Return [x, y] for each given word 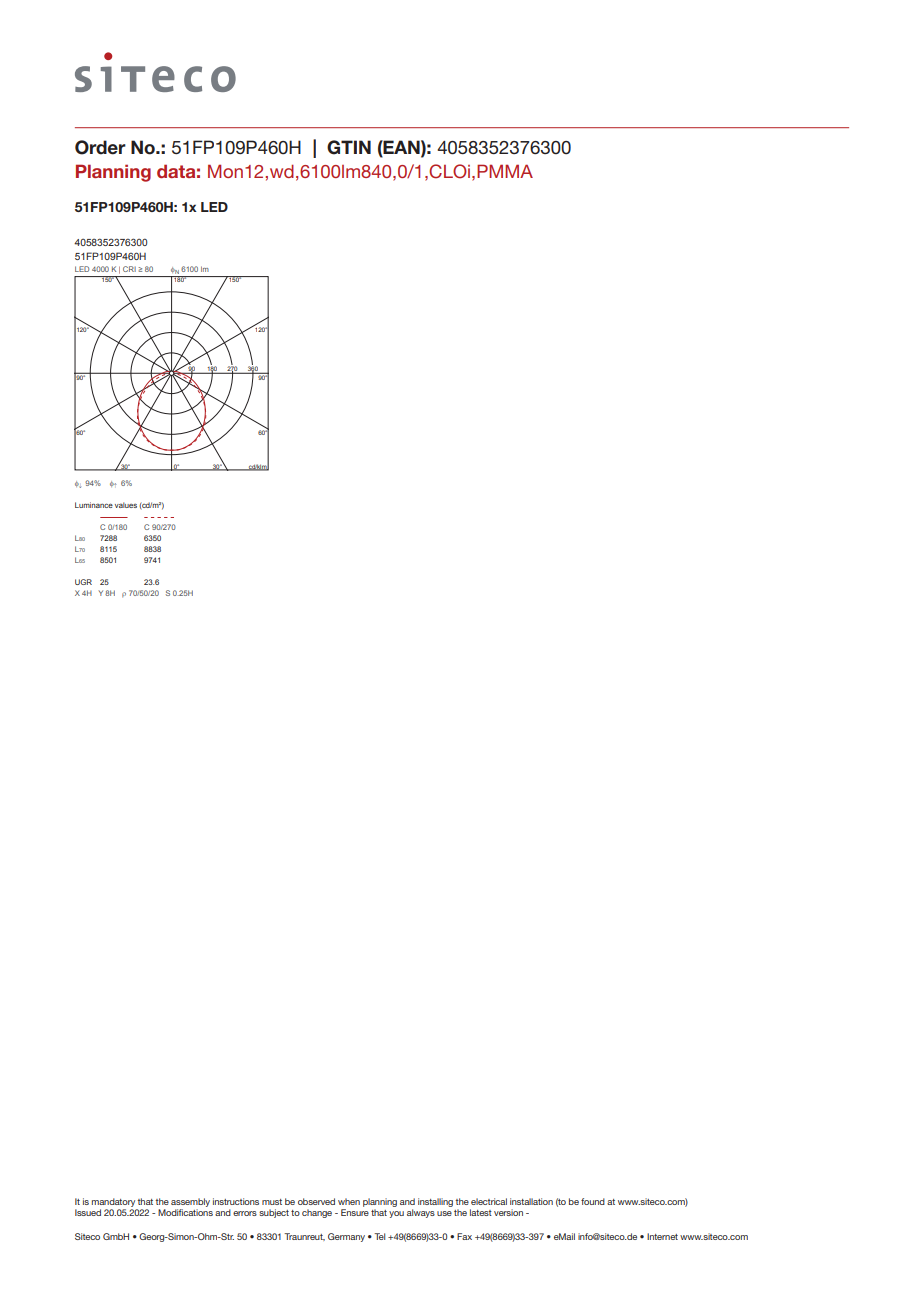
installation [531, 1201]
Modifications [185, 1212]
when [349, 1201]
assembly [190, 1202]
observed [316, 1201]
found [593, 1201]
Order [100, 147]
